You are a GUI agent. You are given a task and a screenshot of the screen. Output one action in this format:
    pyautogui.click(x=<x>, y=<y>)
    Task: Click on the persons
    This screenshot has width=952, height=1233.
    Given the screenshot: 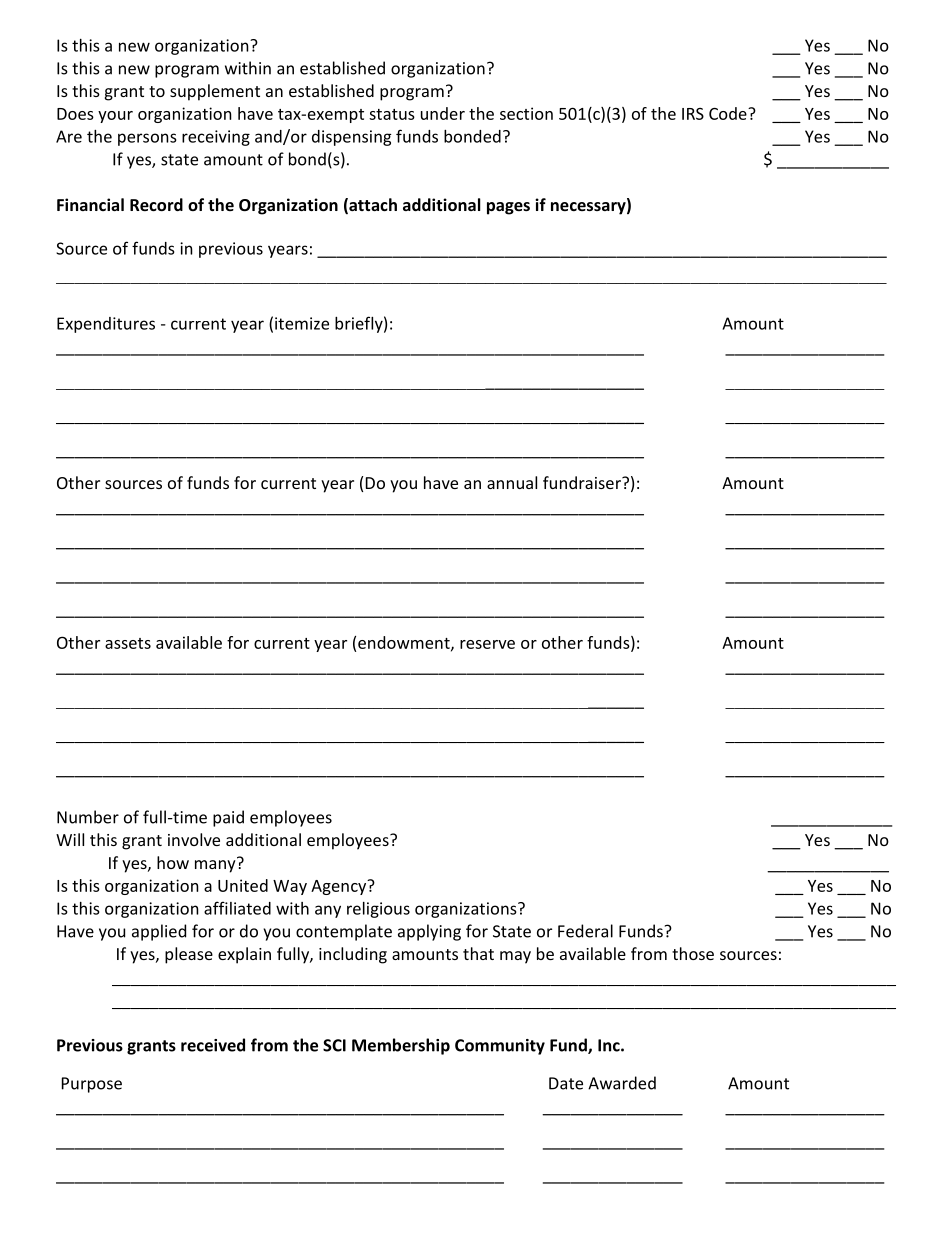 What is the action you would take?
    pyautogui.click(x=147, y=139)
